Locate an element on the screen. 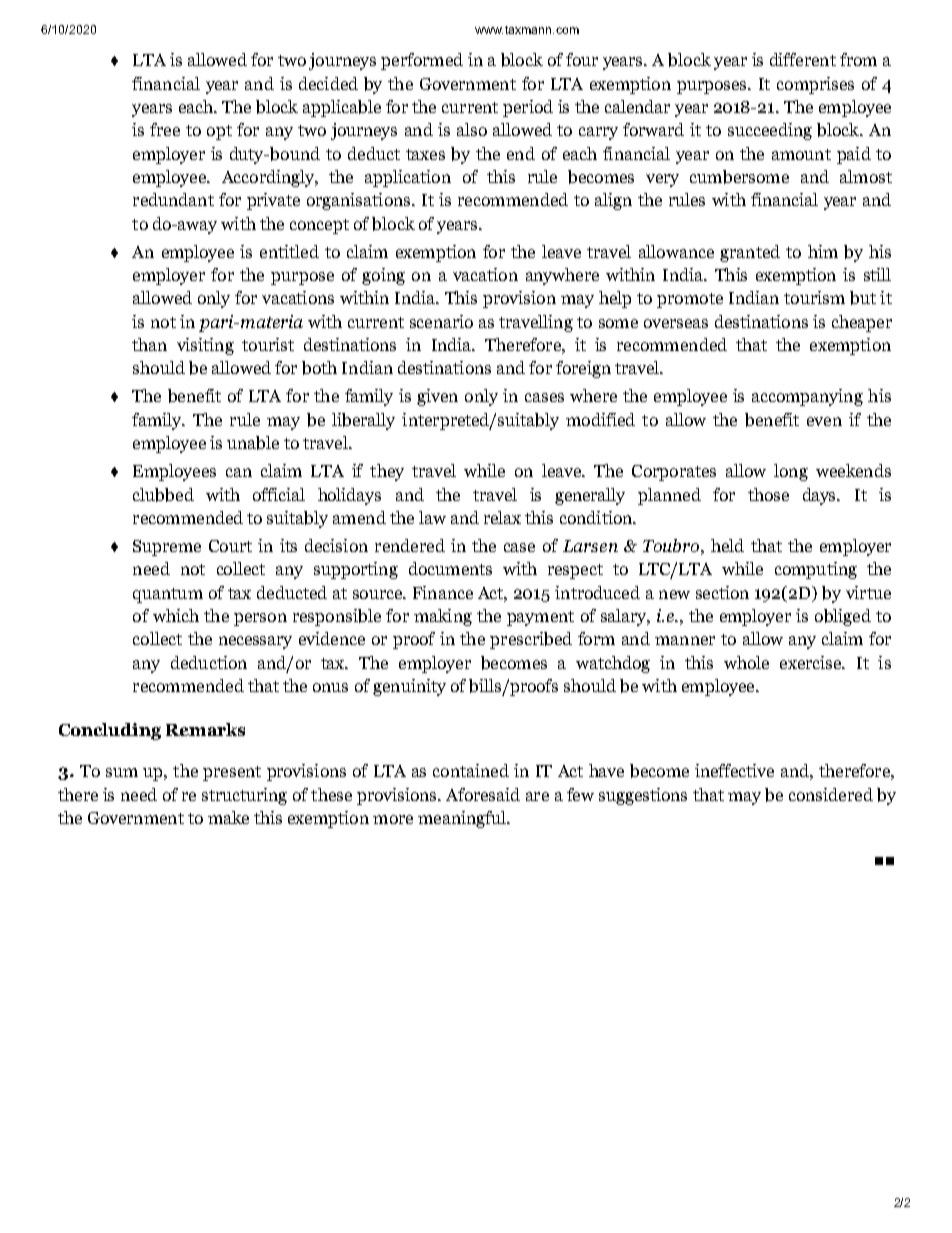  given is located at coordinates (437, 397).
